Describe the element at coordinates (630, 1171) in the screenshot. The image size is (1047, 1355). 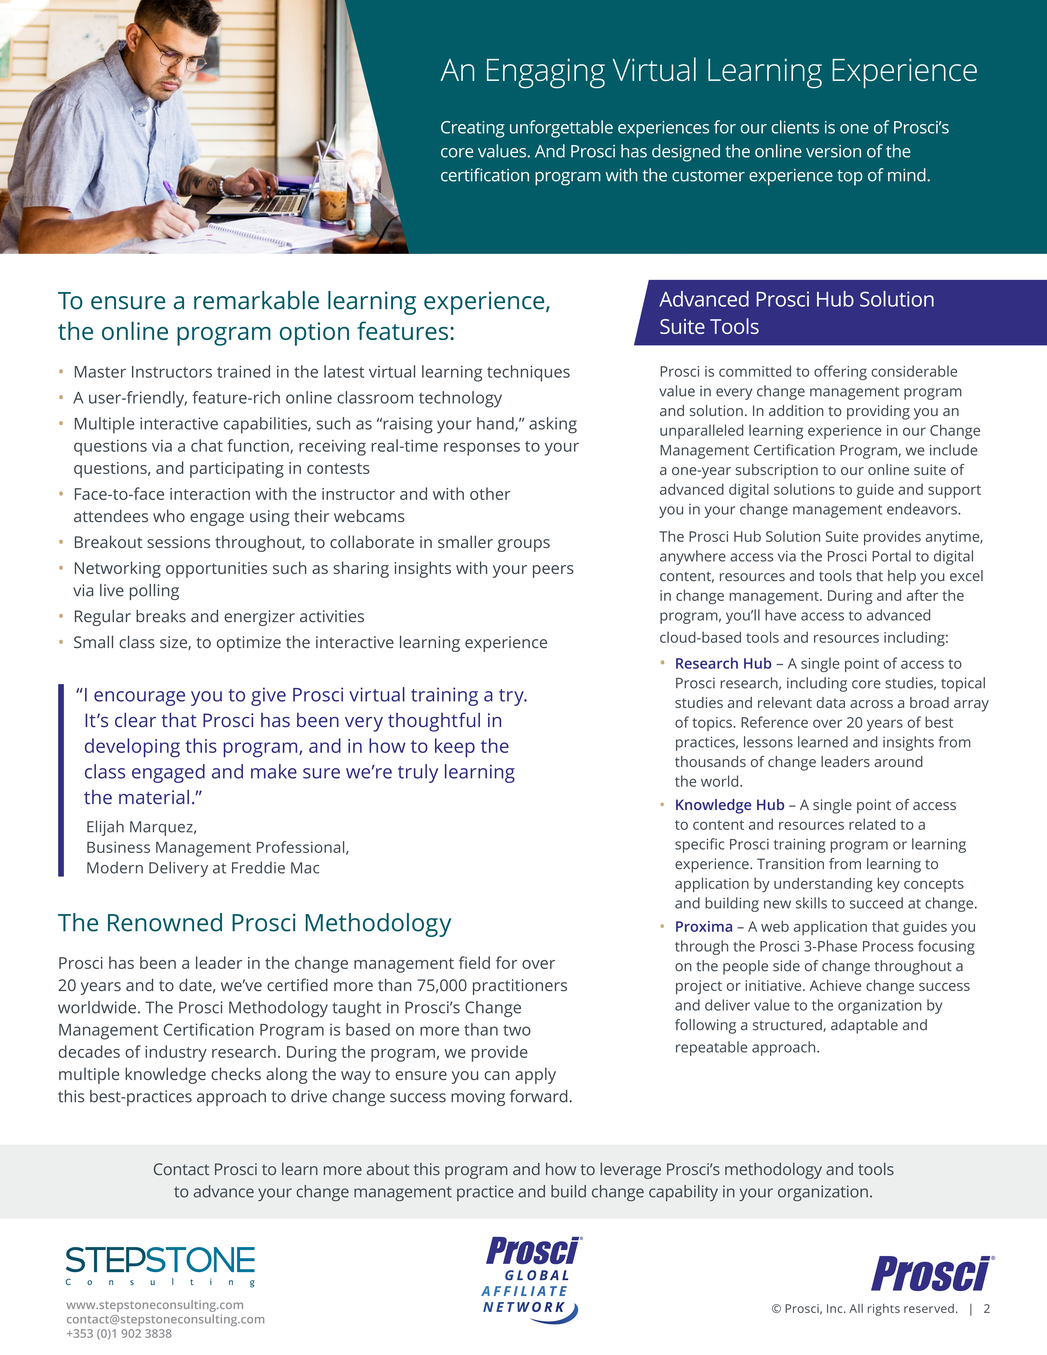
I see `leverage` at that location.
